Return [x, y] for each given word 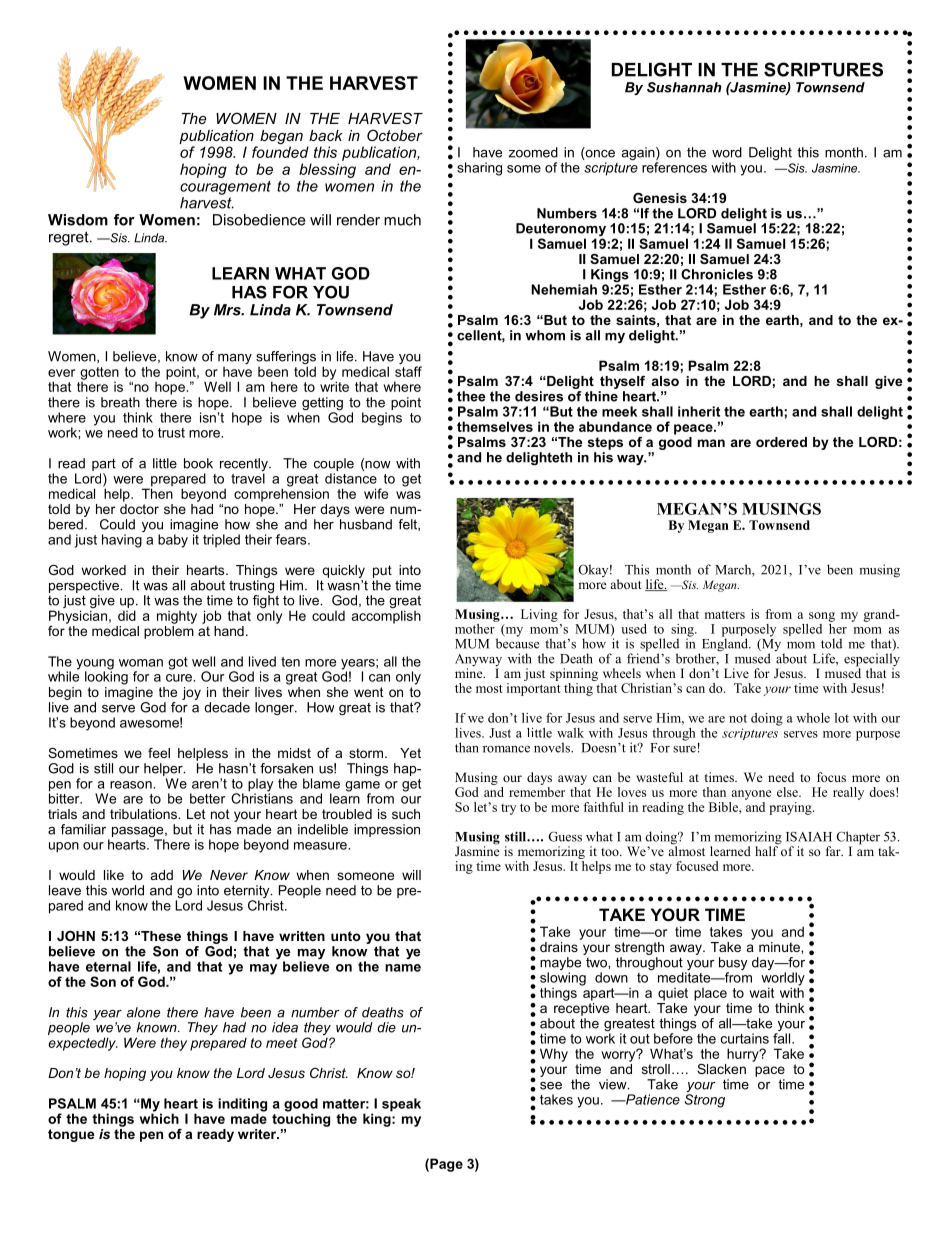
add [162, 875]
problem [169, 631]
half [766, 850]
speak [401, 1105]
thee [471, 396]
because [517, 642]
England [725, 645]
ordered [781, 442]
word [727, 152]
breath [120, 402]
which [159, 1117]
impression [387, 830]
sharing [479, 169]
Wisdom [78, 220]
